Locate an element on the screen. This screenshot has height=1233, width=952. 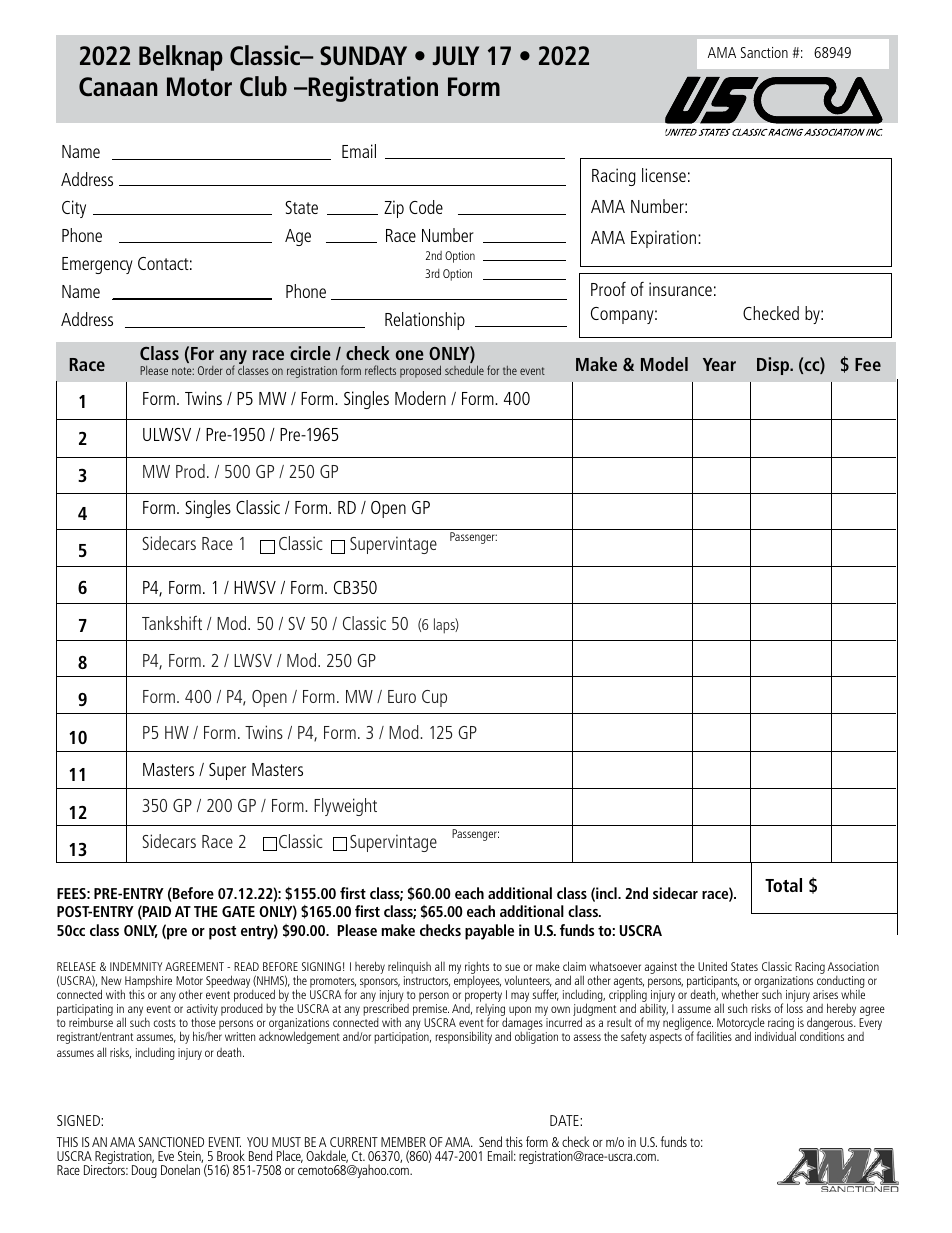
JULY is located at coordinates (456, 55).
